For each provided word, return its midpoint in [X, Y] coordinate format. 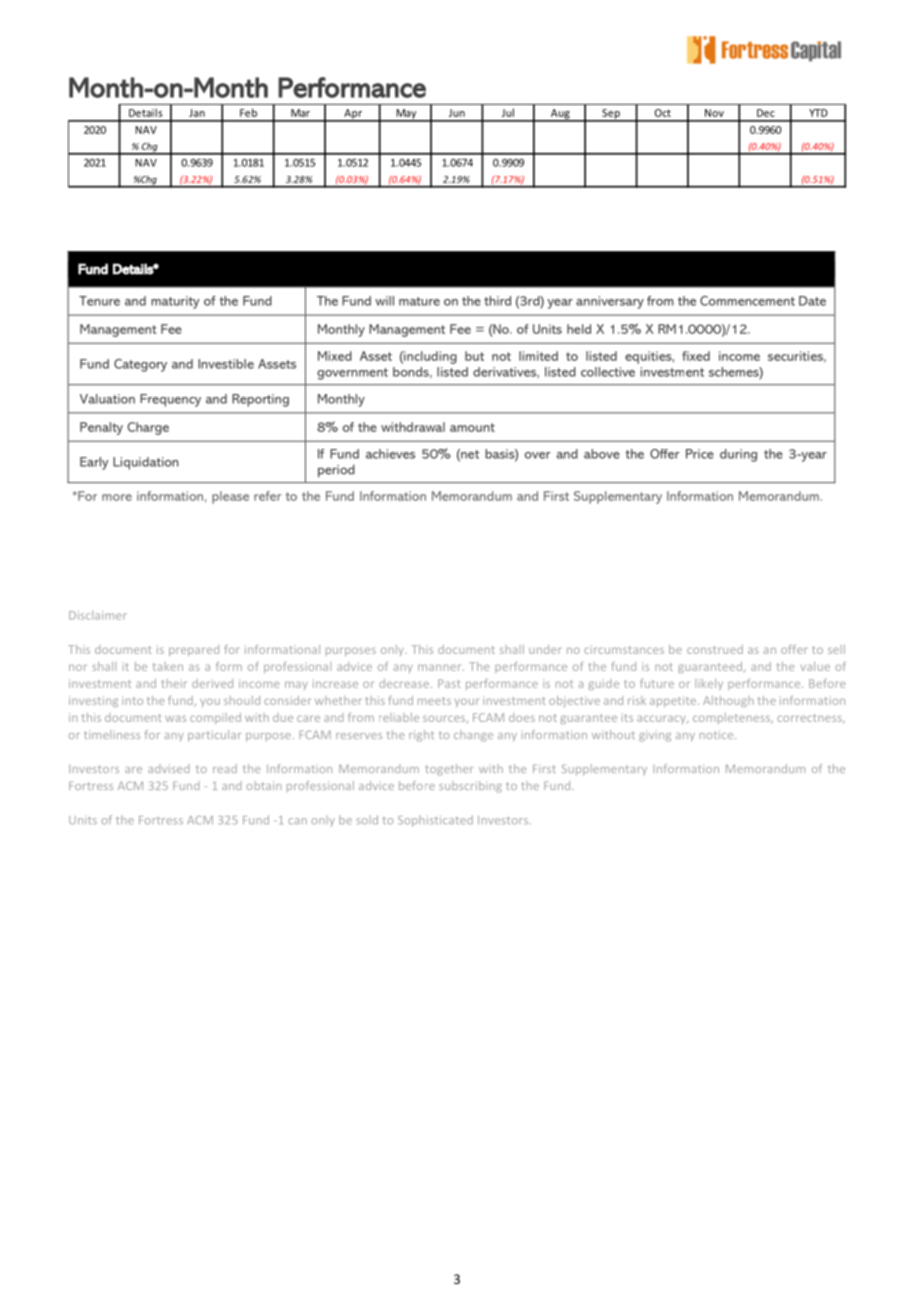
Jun [457, 113]
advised [169, 768]
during [738, 455]
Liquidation [146, 463]
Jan [197, 113]
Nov [714, 113]
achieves [390, 454]
